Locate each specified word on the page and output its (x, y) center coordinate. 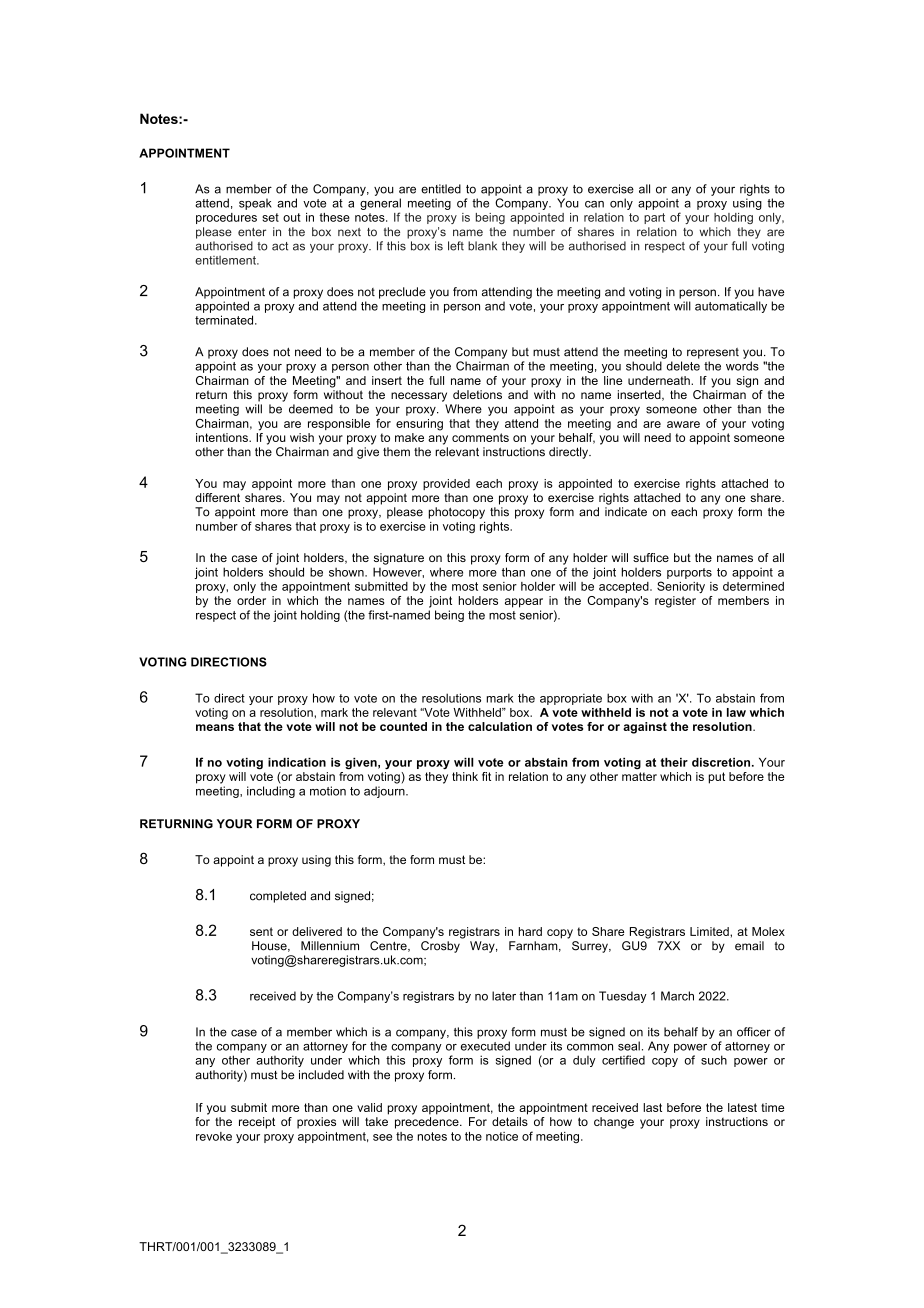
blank (482, 246)
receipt (257, 1123)
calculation (500, 726)
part (654, 218)
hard (530, 931)
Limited (710, 931)
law (736, 712)
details (510, 1121)
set (270, 217)
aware (683, 424)
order (251, 600)
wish (302, 437)
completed (278, 897)
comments (480, 437)
